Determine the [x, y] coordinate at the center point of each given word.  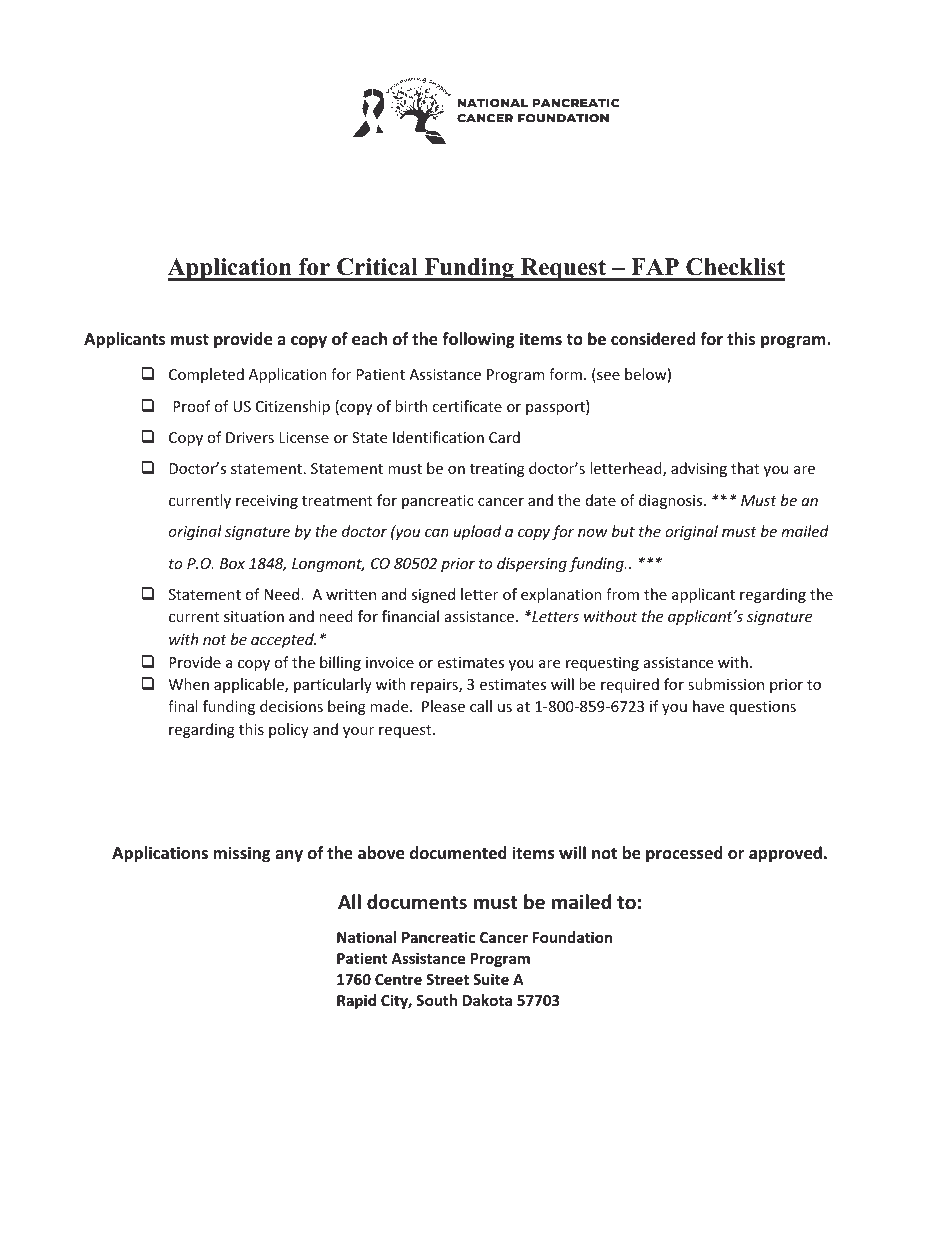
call [481, 706]
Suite [491, 979]
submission [726, 684]
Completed [206, 375]
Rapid [356, 1001]
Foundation [572, 937]
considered [653, 339]
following [478, 340]
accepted [283, 640]
